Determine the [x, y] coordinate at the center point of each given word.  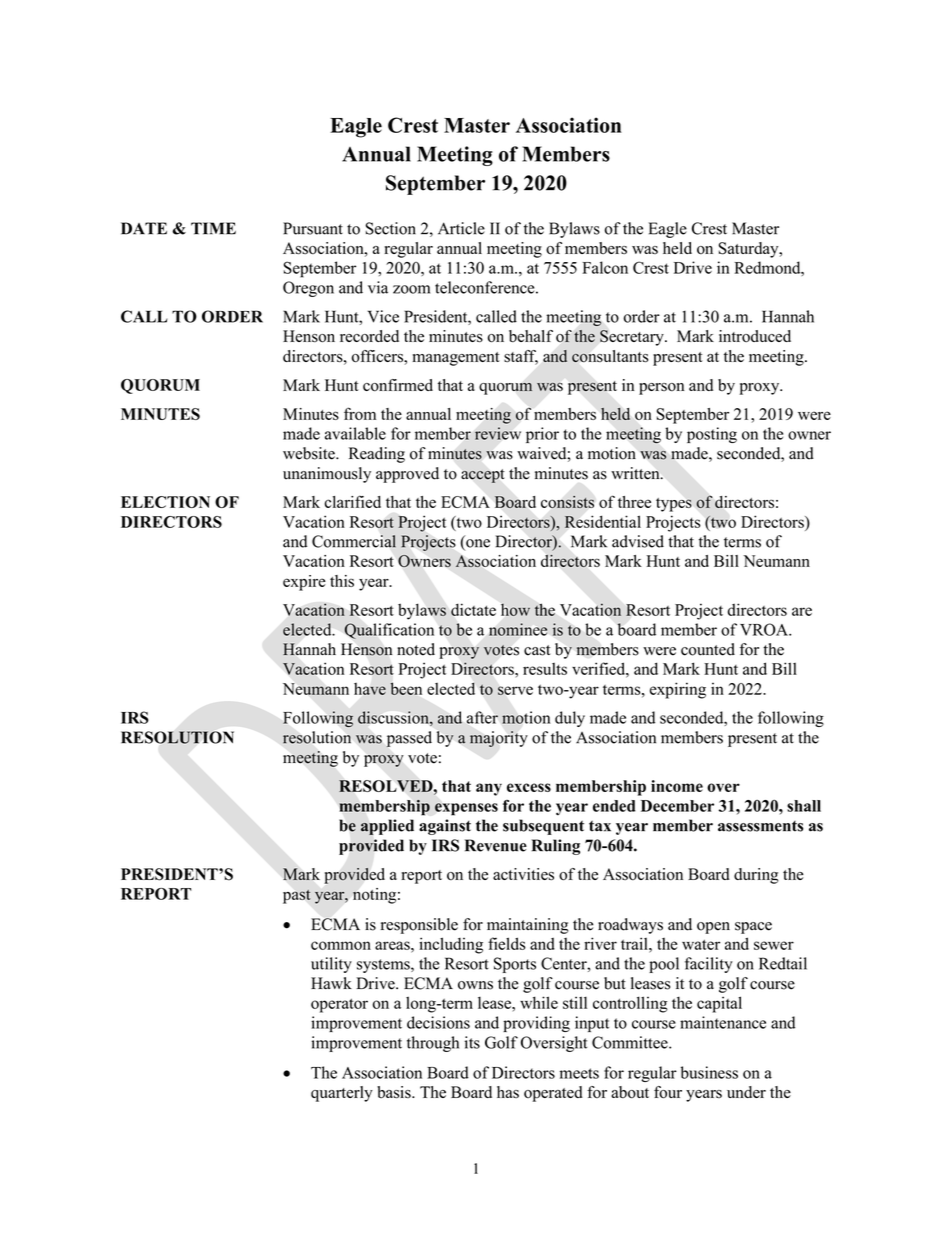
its [472, 1042]
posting [712, 435]
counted [708, 649]
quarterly [342, 1094]
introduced [755, 336]
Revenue [496, 845]
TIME [213, 228]
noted [416, 649]
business [709, 1072]
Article [461, 228]
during [756, 876]
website [310, 453]
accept [482, 476]
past [297, 896]
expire [304, 583]
